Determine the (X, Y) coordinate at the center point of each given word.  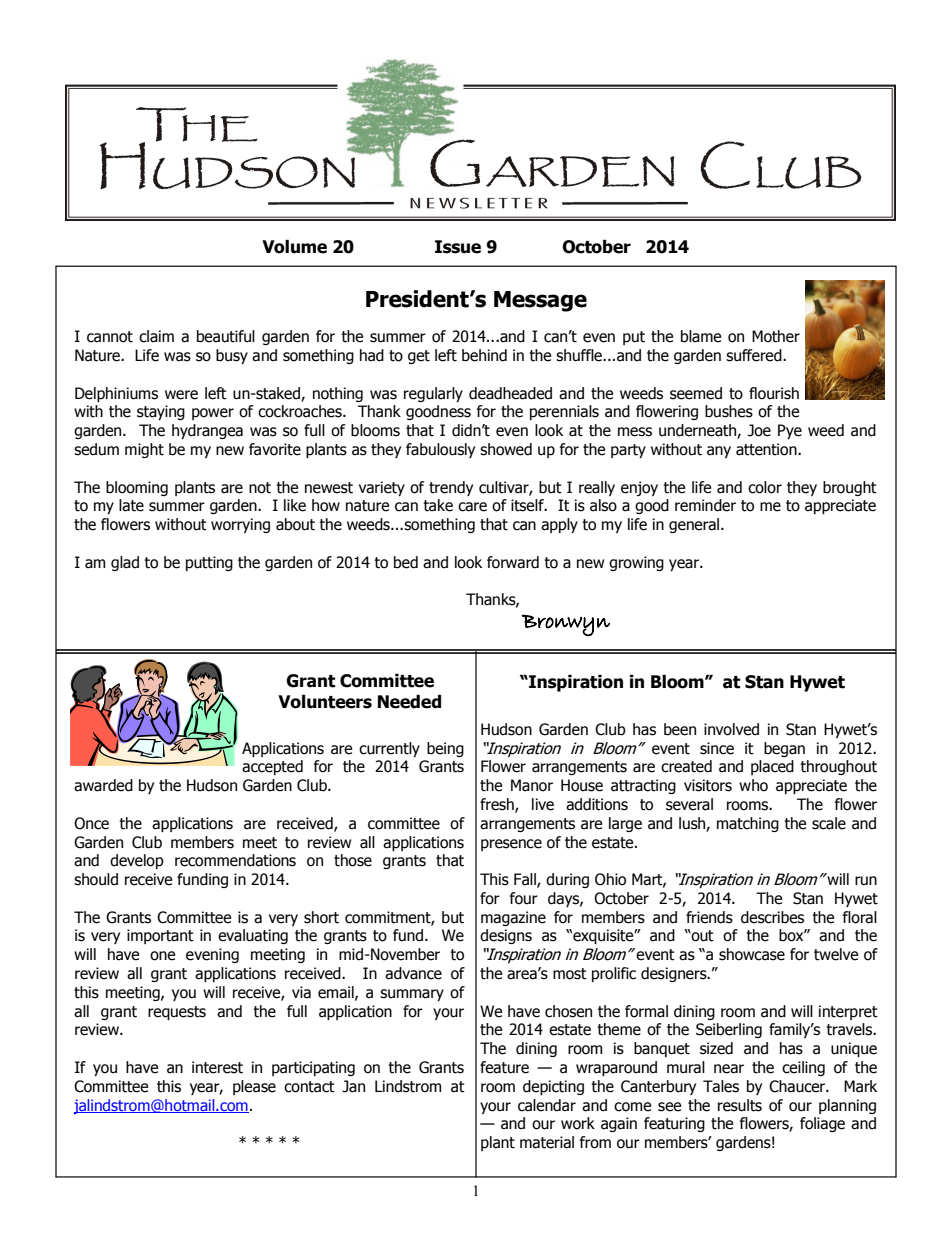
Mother (776, 336)
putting (209, 563)
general (695, 525)
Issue (458, 247)
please (254, 1087)
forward (513, 562)
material (547, 1142)
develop (137, 861)
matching (748, 824)
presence (511, 845)
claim (156, 336)
